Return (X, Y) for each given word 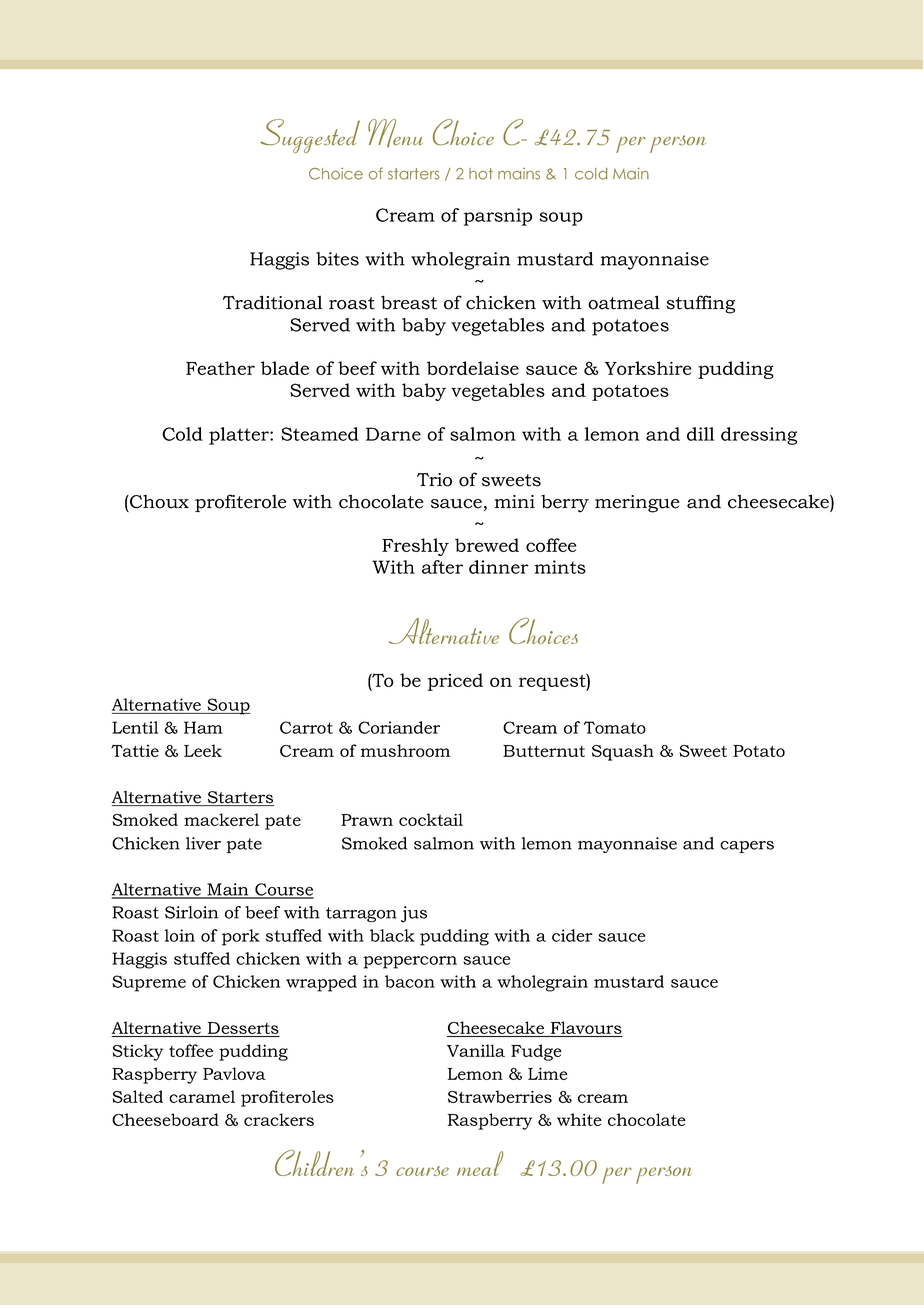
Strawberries (500, 1096)
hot (481, 174)
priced (455, 682)
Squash (623, 752)
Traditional (272, 302)
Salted (138, 1096)
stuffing (700, 304)
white (579, 1119)
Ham (203, 727)
